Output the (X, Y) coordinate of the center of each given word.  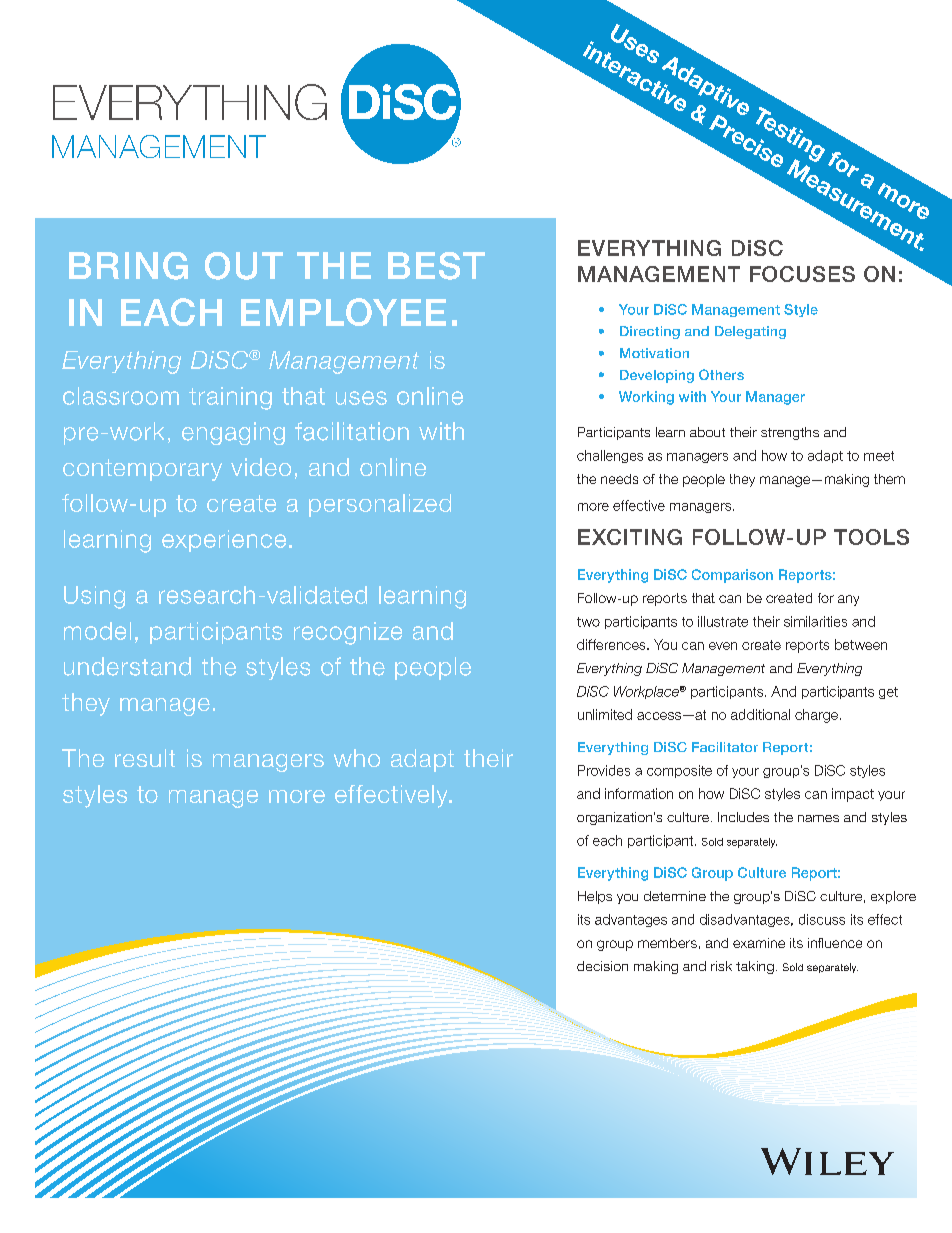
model (97, 631)
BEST (436, 266)
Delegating (750, 332)
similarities (815, 621)
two (588, 622)
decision (602, 966)
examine (759, 943)
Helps (595, 897)
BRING (128, 266)
